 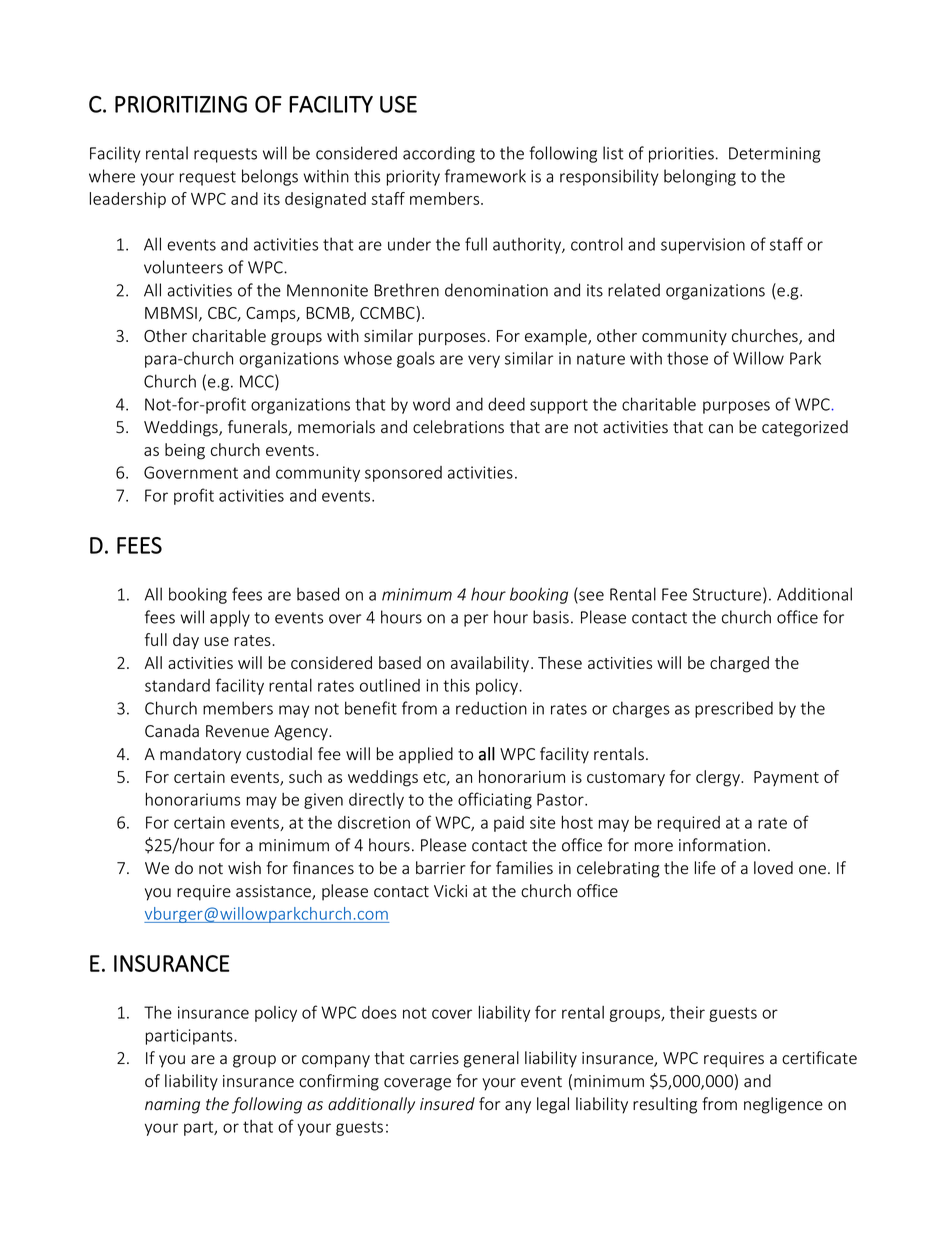 What do you see at coordinates (439, 154) in the screenshot?
I see `according` at bounding box center [439, 154].
